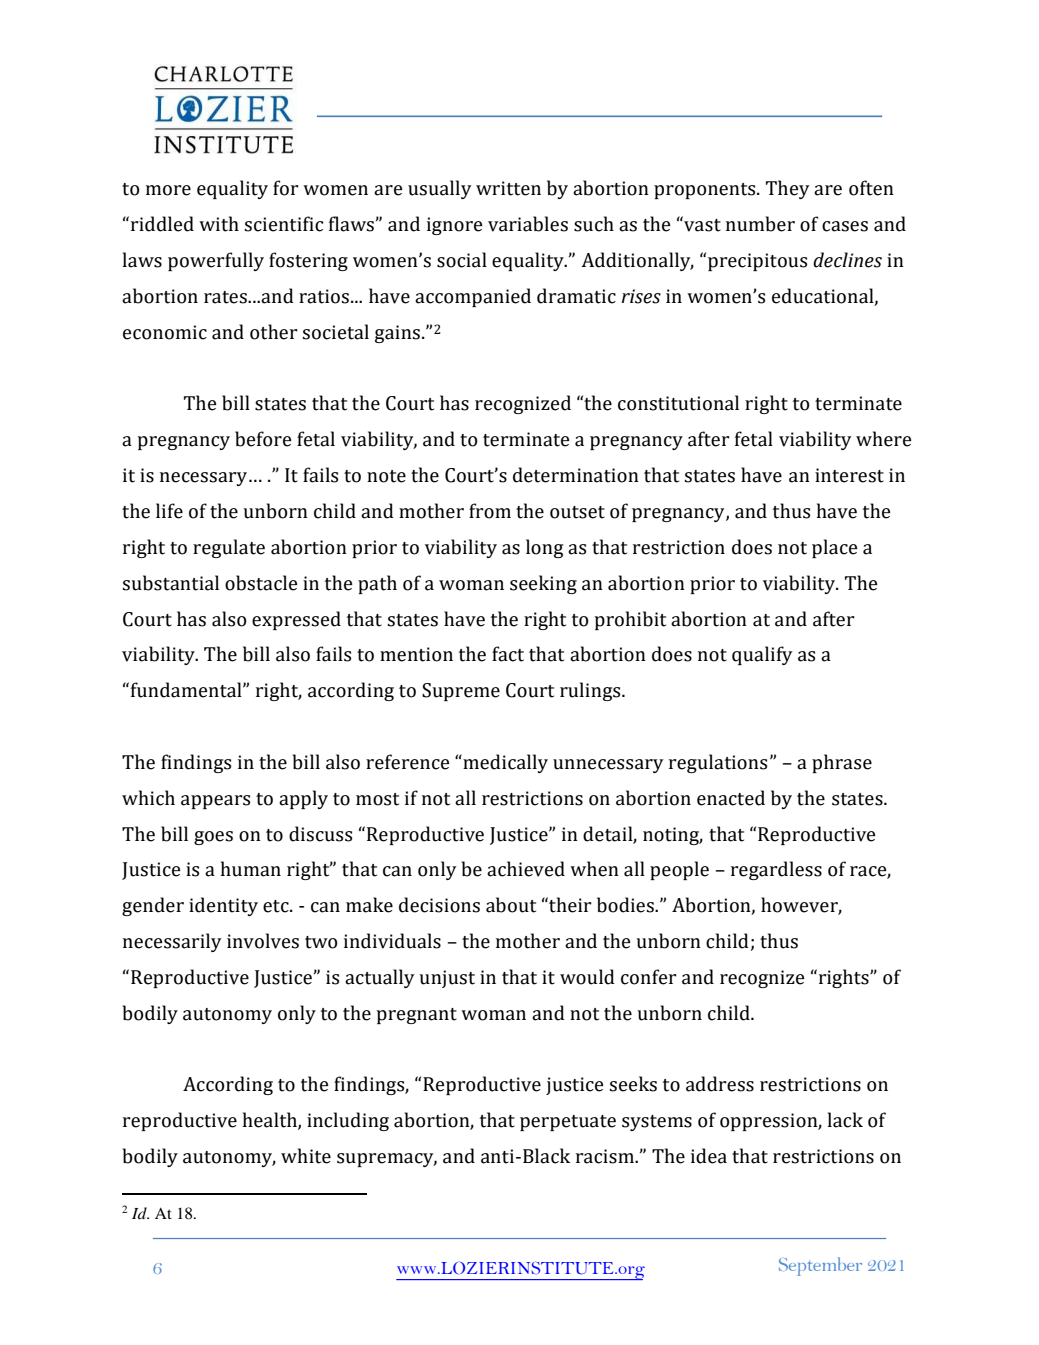 The width and height of the screenshot is (1039, 1345). What do you see at coordinates (606, 1156) in the screenshot?
I see `racism` at bounding box center [606, 1156].
